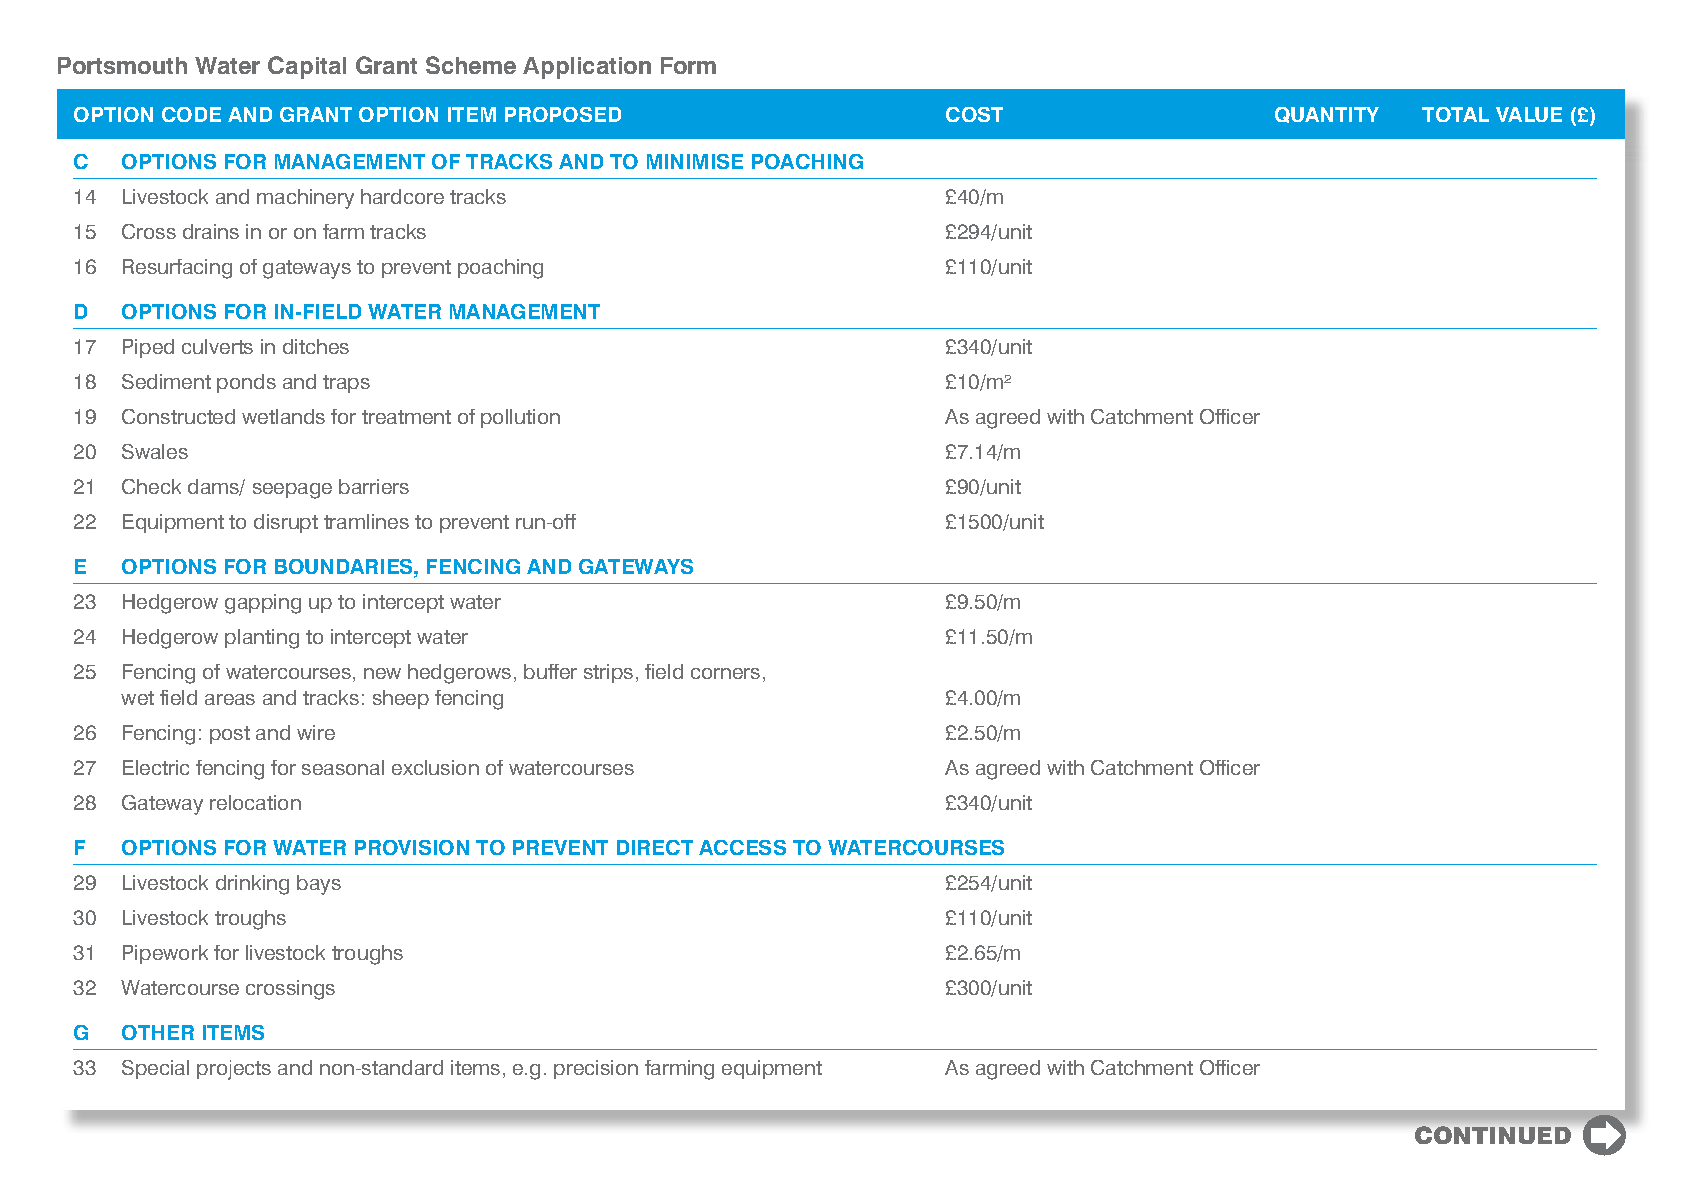 The image size is (1682, 1189). Describe the element at coordinates (283, 416) in the screenshot. I see `wetlands` at that location.
